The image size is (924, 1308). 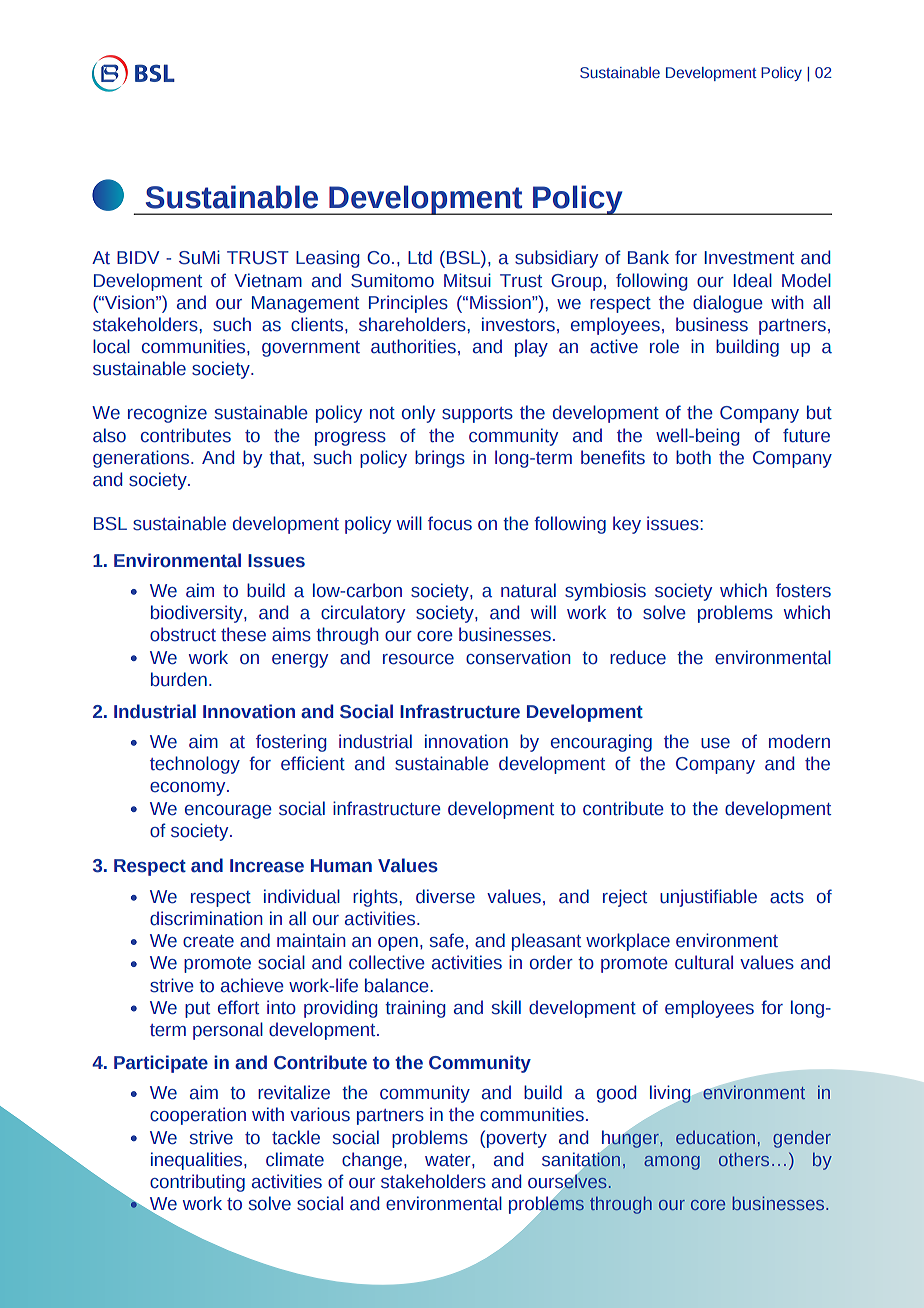 I want to click on dialogue, so click(x=728, y=304).
